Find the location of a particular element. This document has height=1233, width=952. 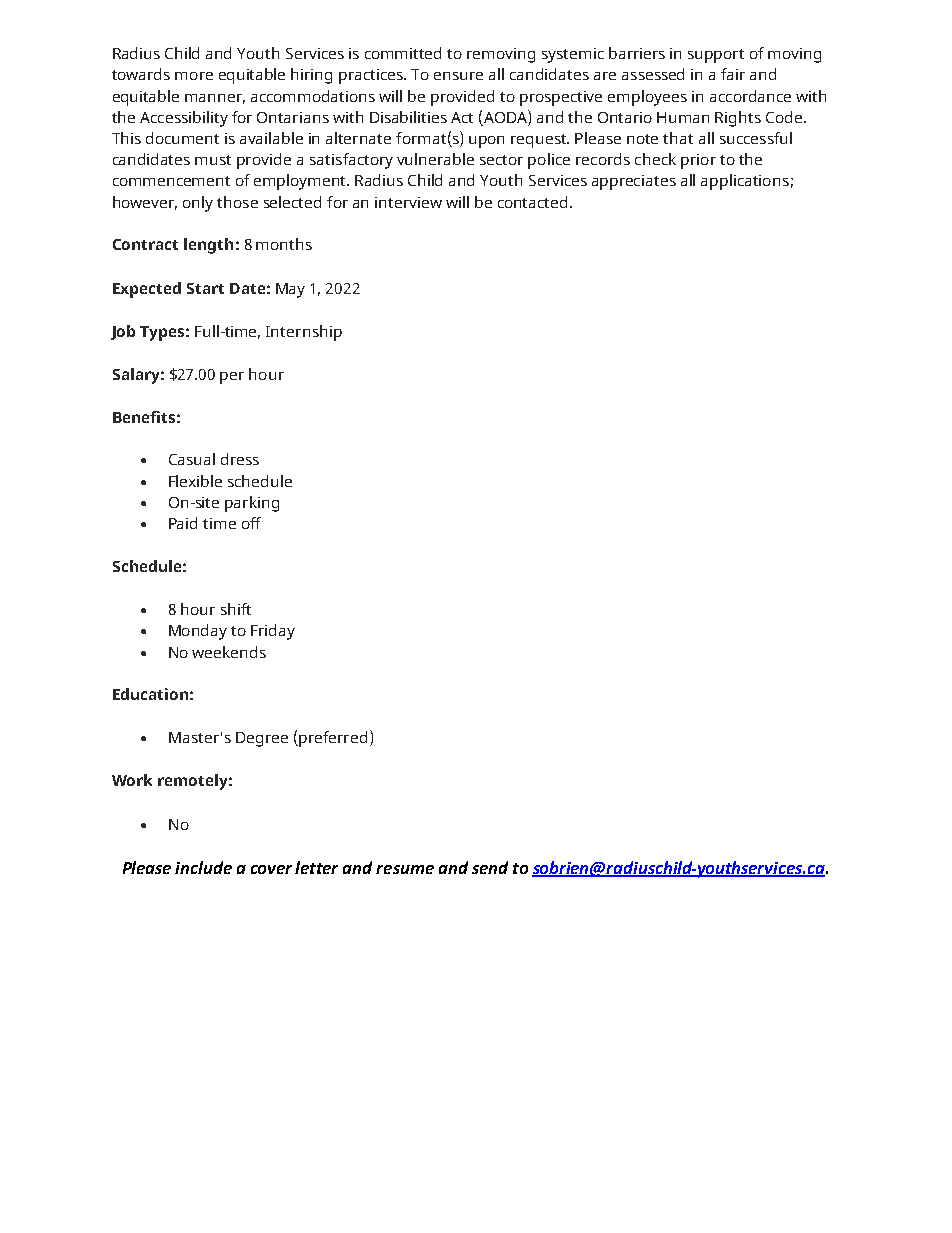

Casual is located at coordinates (192, 459).
